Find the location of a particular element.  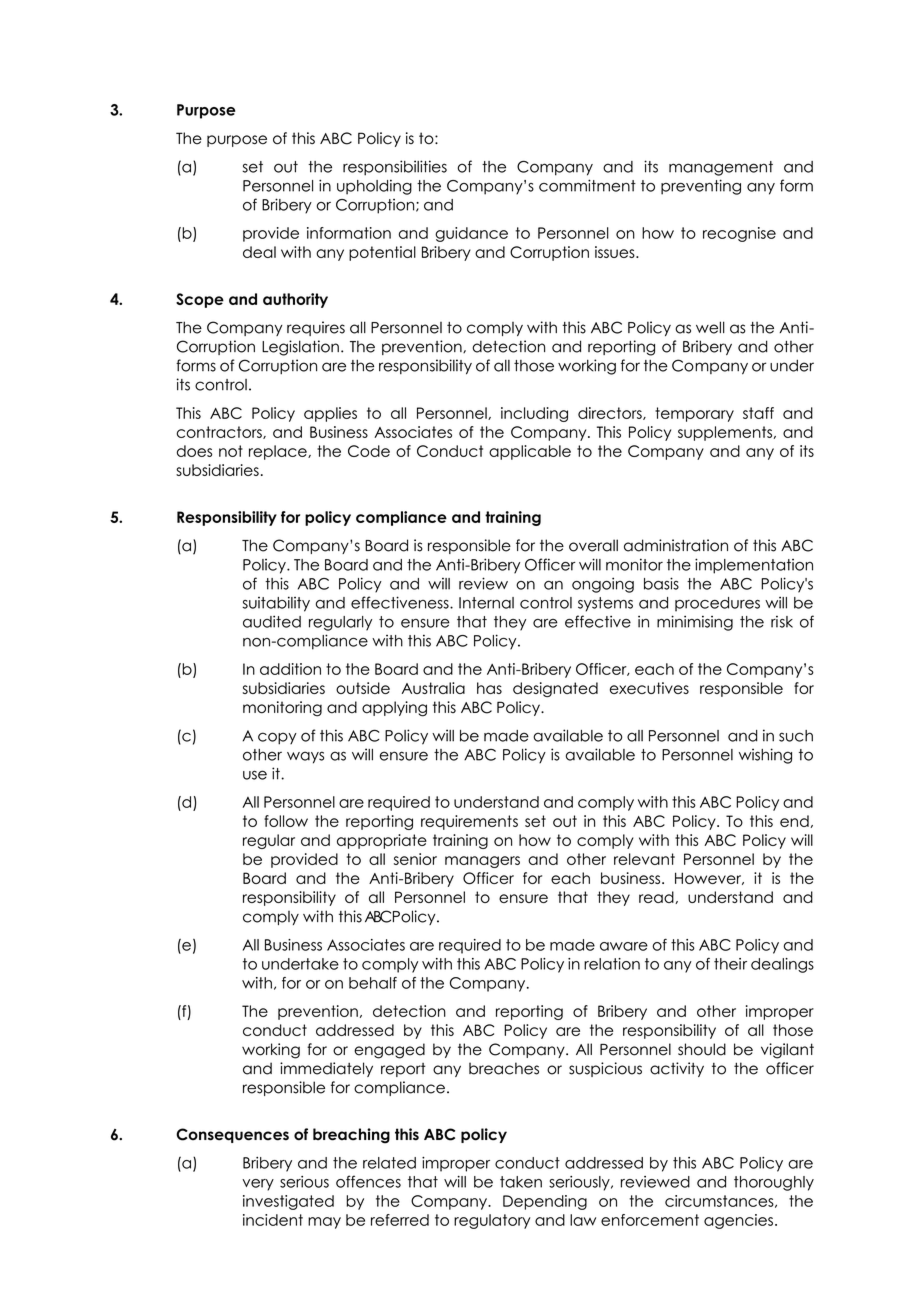

very is located at coordinates (258, 1185).
